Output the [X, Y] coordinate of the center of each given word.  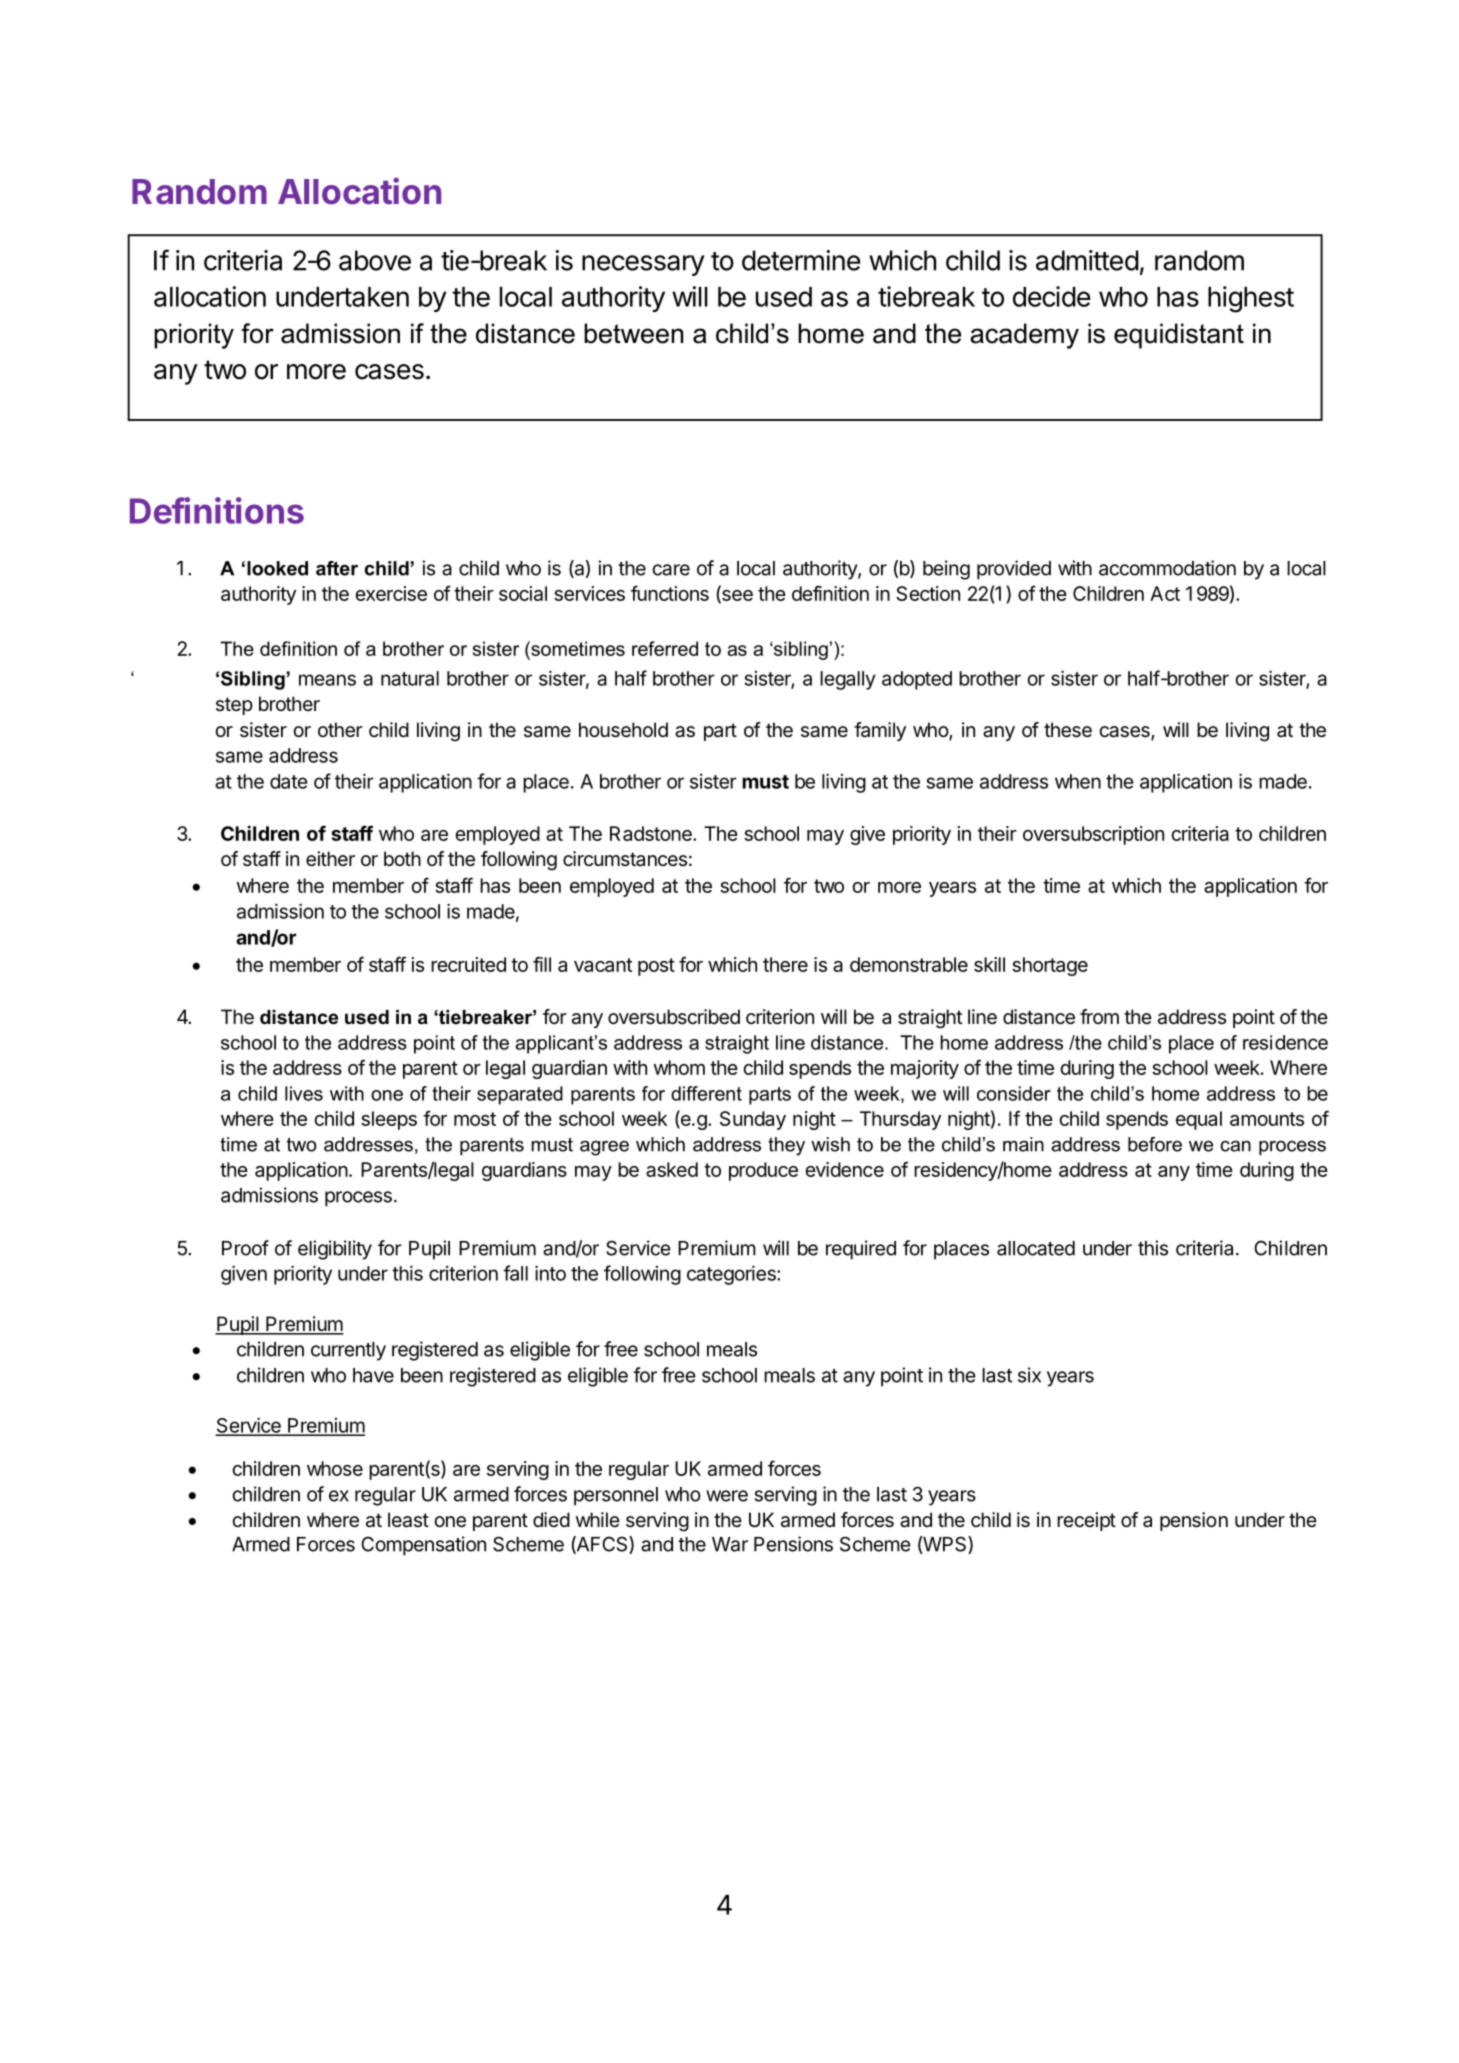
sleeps [389, 1120]
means [327, 680]
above [375, 260]
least [408, 1520]
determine [801, 260]
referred [665, 648]
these [1068, 730]
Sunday [753, 1120]
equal [1199, 1120]
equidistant [1179, 336]
